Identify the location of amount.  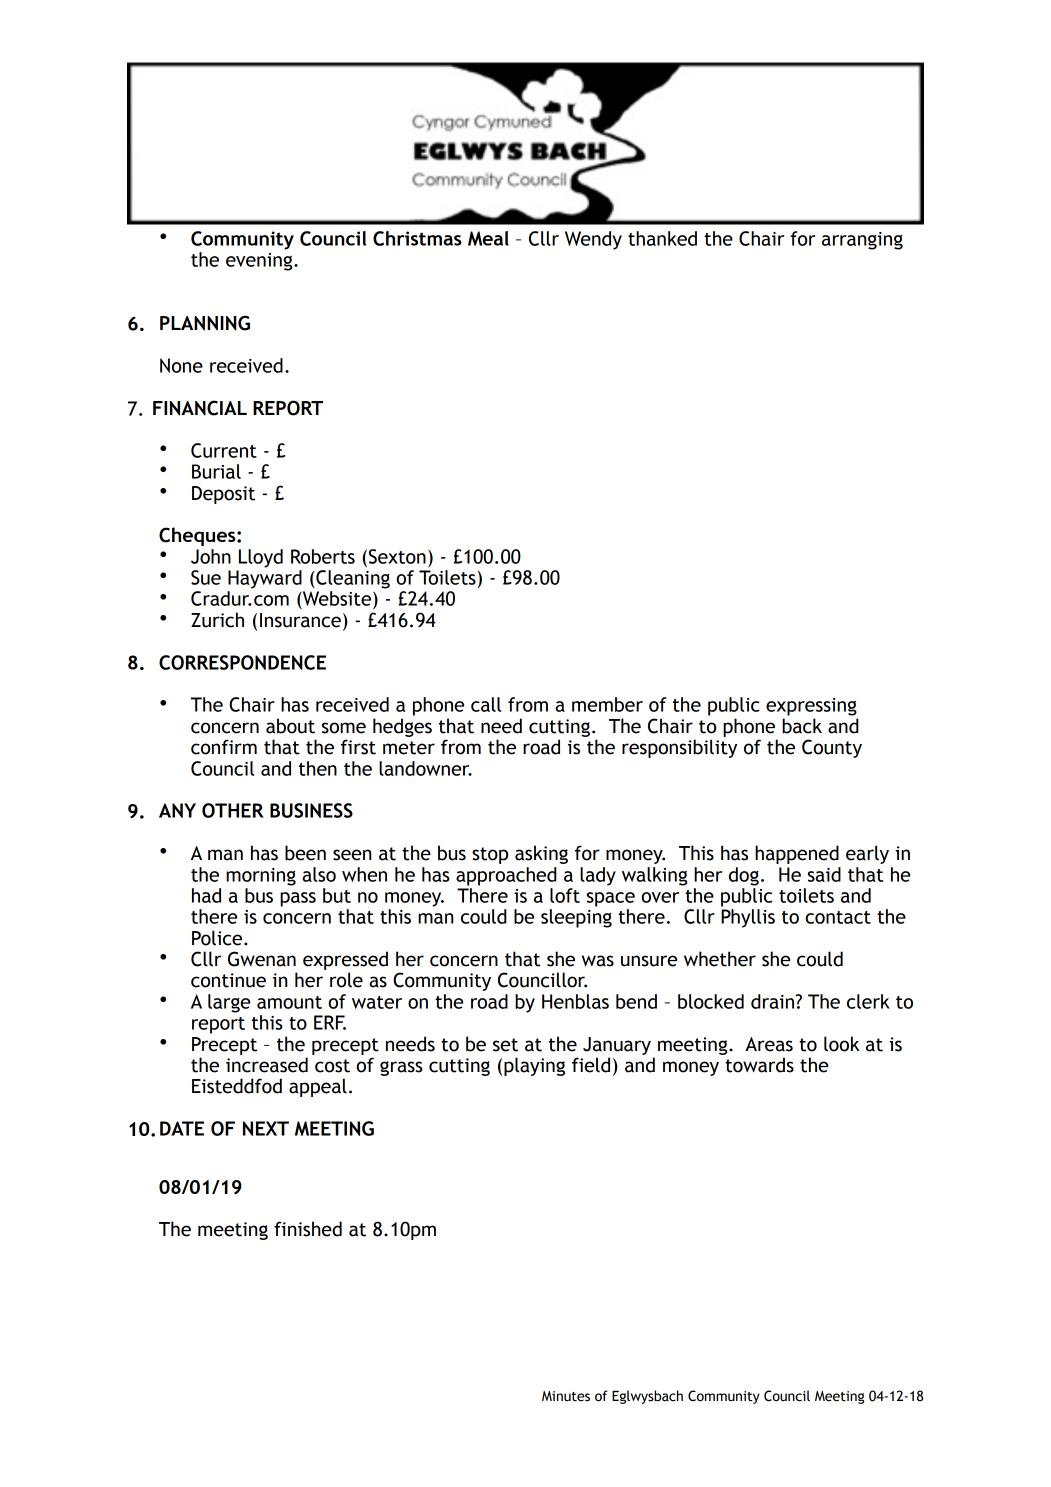
(289, 1002).
